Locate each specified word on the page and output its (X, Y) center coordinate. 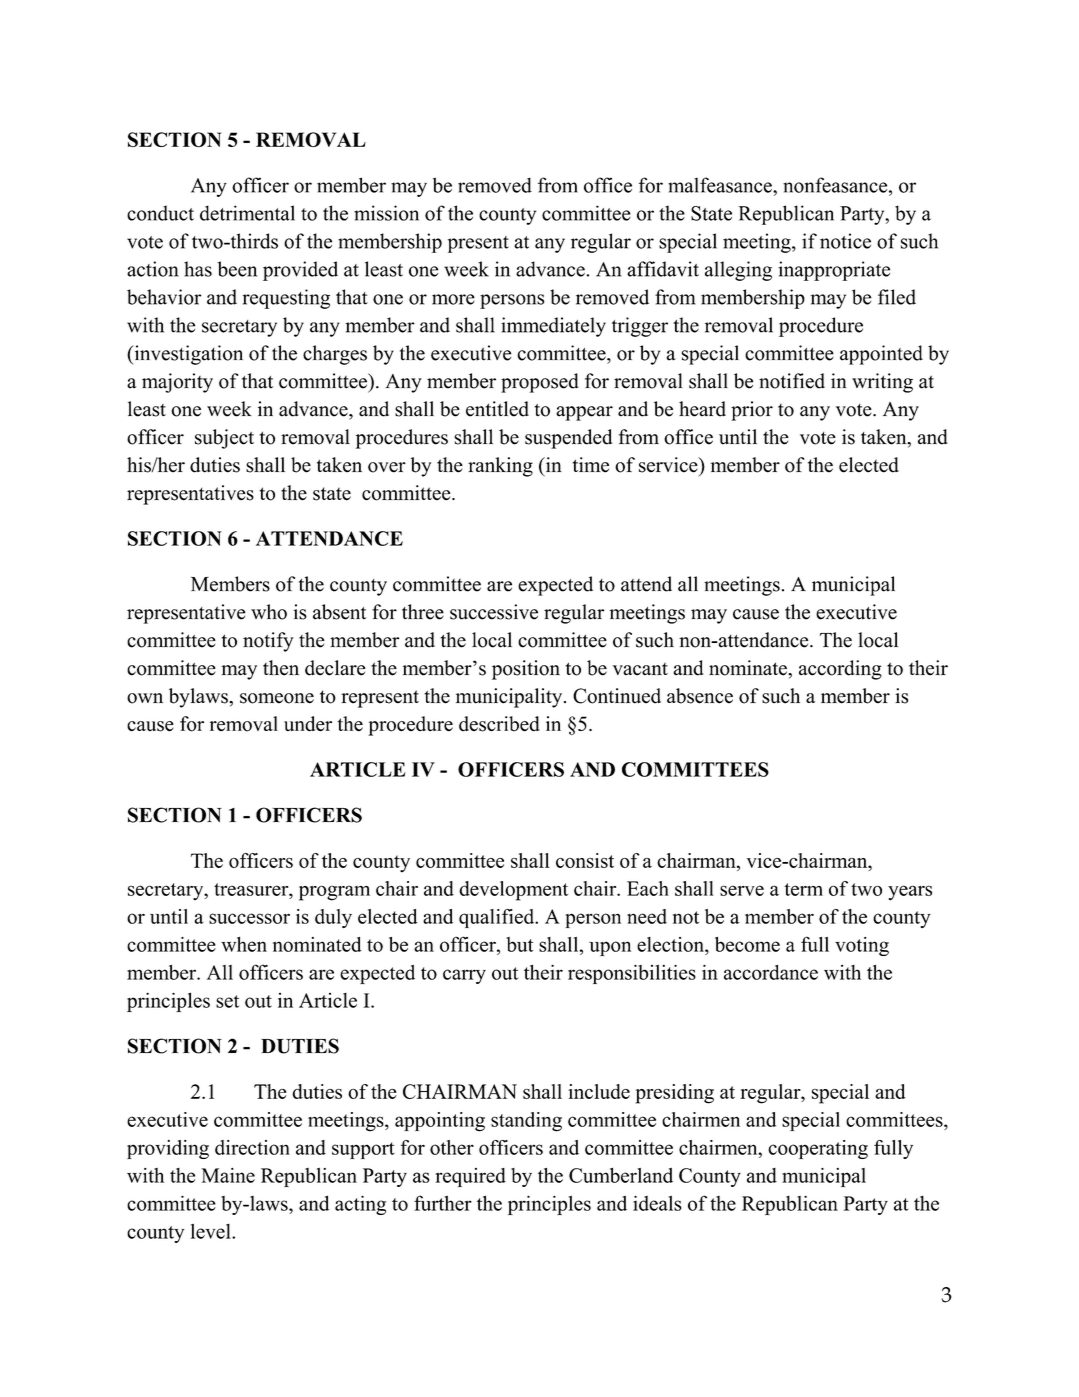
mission (386, 213)
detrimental (247, 213)
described (499, 724)
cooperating (818, 1149)
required (471, 1177)
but (519, 944)
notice (845, 241)
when (244, 944)
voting (862, 946)
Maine (228, 1175)
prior (752, 411)
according (840, 670)
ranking (500, 467)
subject (224, 439)
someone (277, 698)
